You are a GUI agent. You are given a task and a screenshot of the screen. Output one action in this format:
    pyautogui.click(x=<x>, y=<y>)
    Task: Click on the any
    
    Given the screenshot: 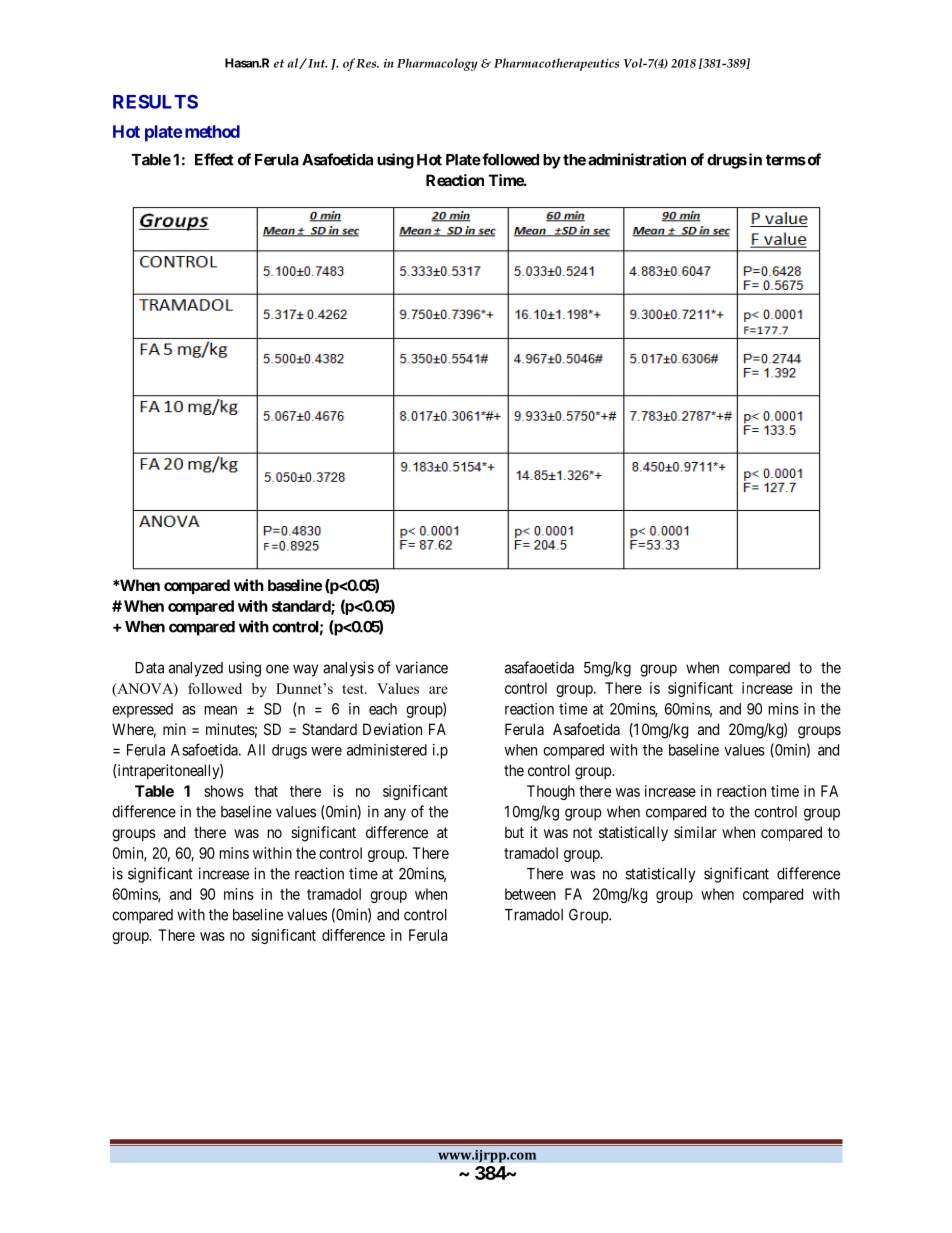 What is the action you would take?
    pyautogui.click(x=395, y=814)
